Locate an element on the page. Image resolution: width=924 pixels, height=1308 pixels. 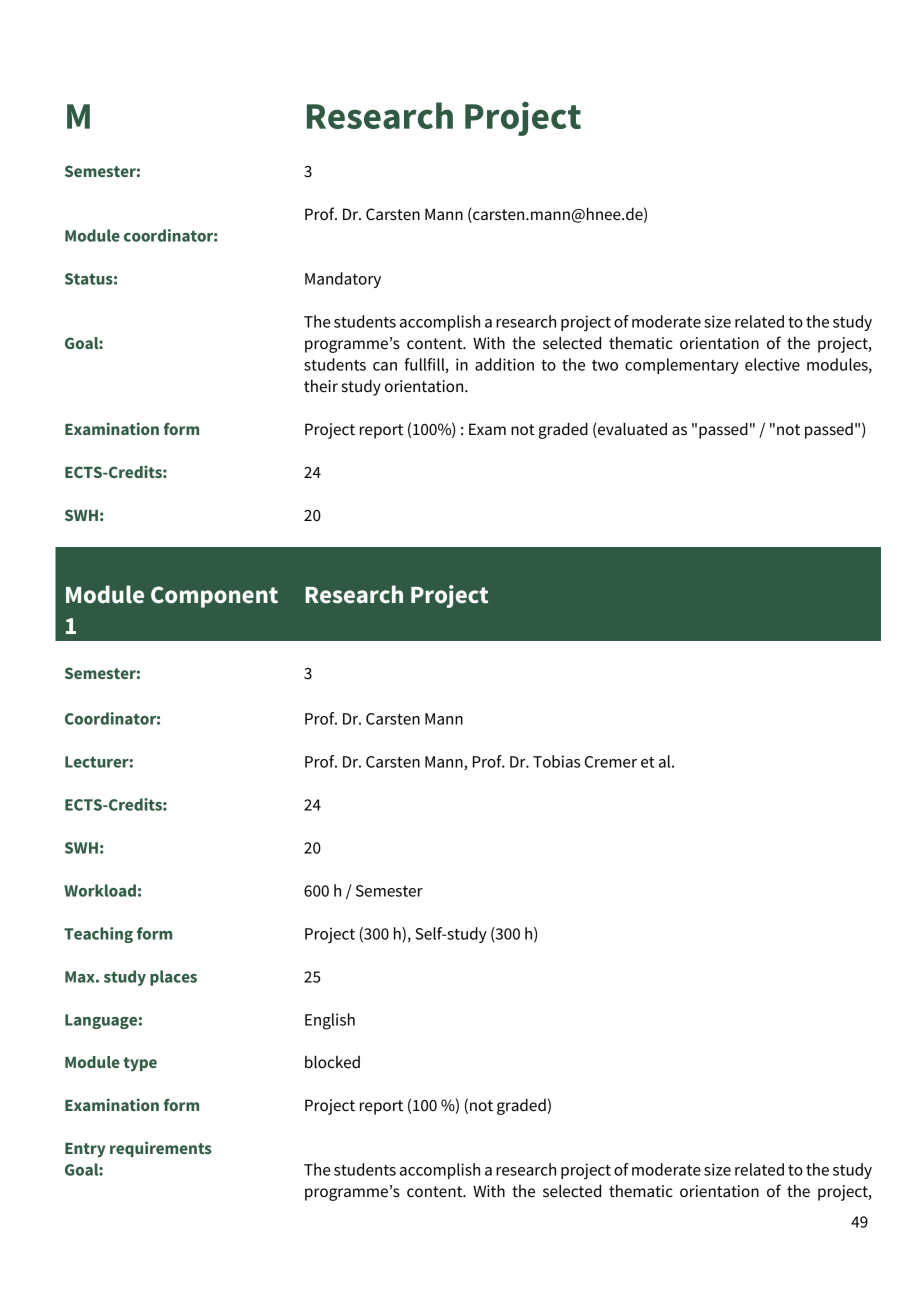
blocked is located at coordinates (332, 1062).
